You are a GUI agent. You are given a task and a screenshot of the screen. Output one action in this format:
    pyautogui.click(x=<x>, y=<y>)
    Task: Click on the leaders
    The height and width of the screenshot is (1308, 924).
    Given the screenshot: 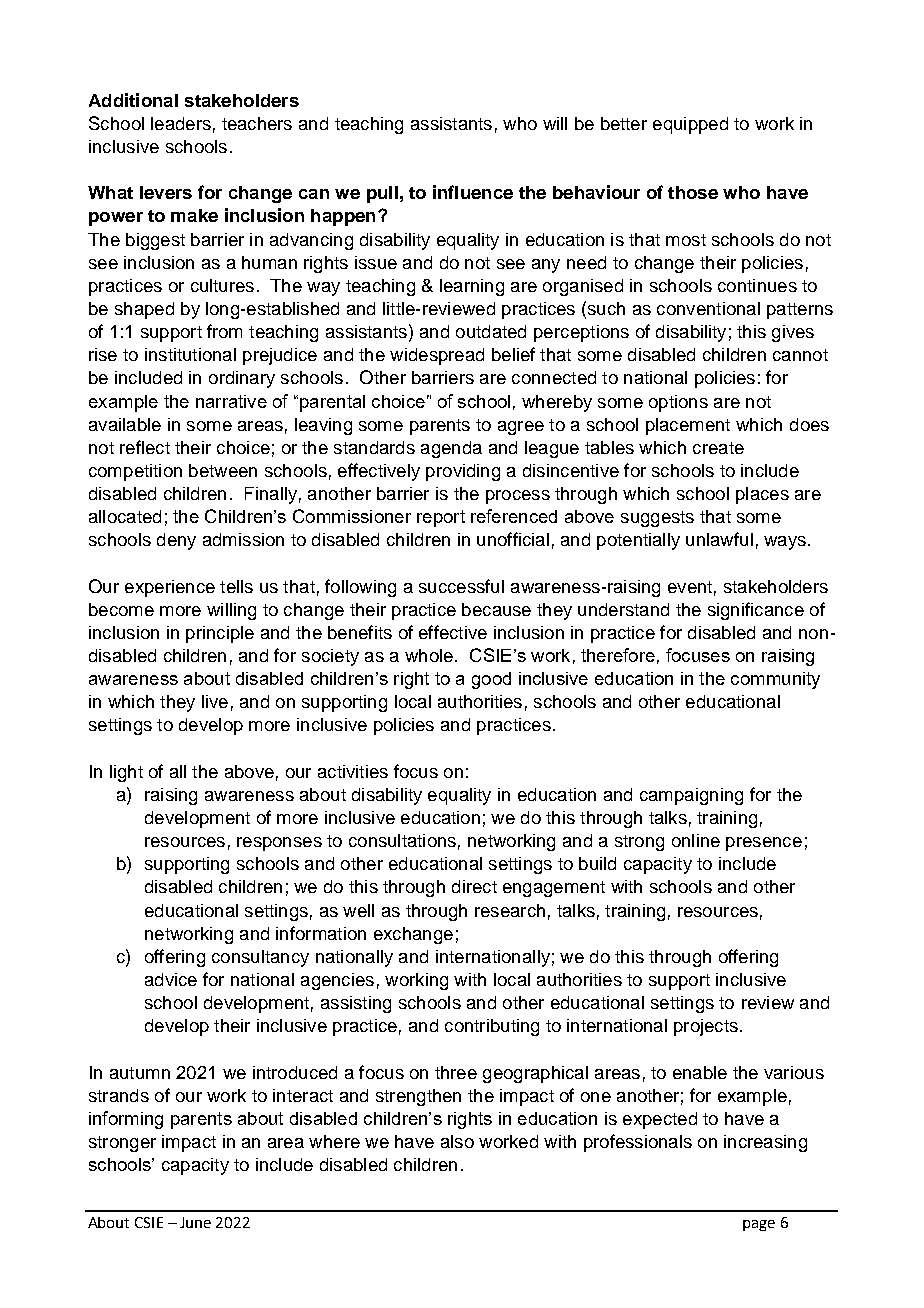 What is the action you would take?
    pyautogui.click(x=181, y=123)
